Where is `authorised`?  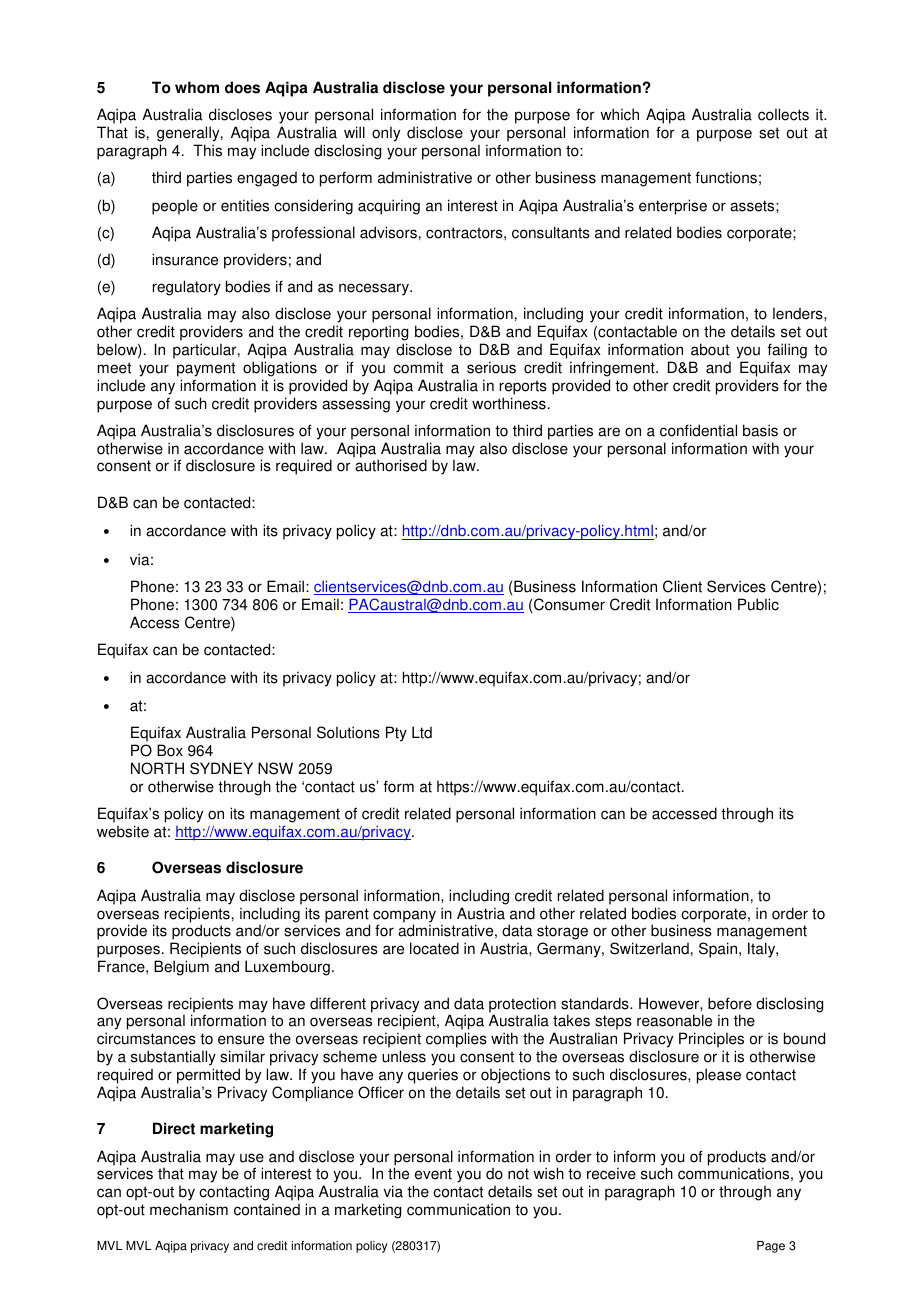 authorised is located at coordinates (391, 465).
